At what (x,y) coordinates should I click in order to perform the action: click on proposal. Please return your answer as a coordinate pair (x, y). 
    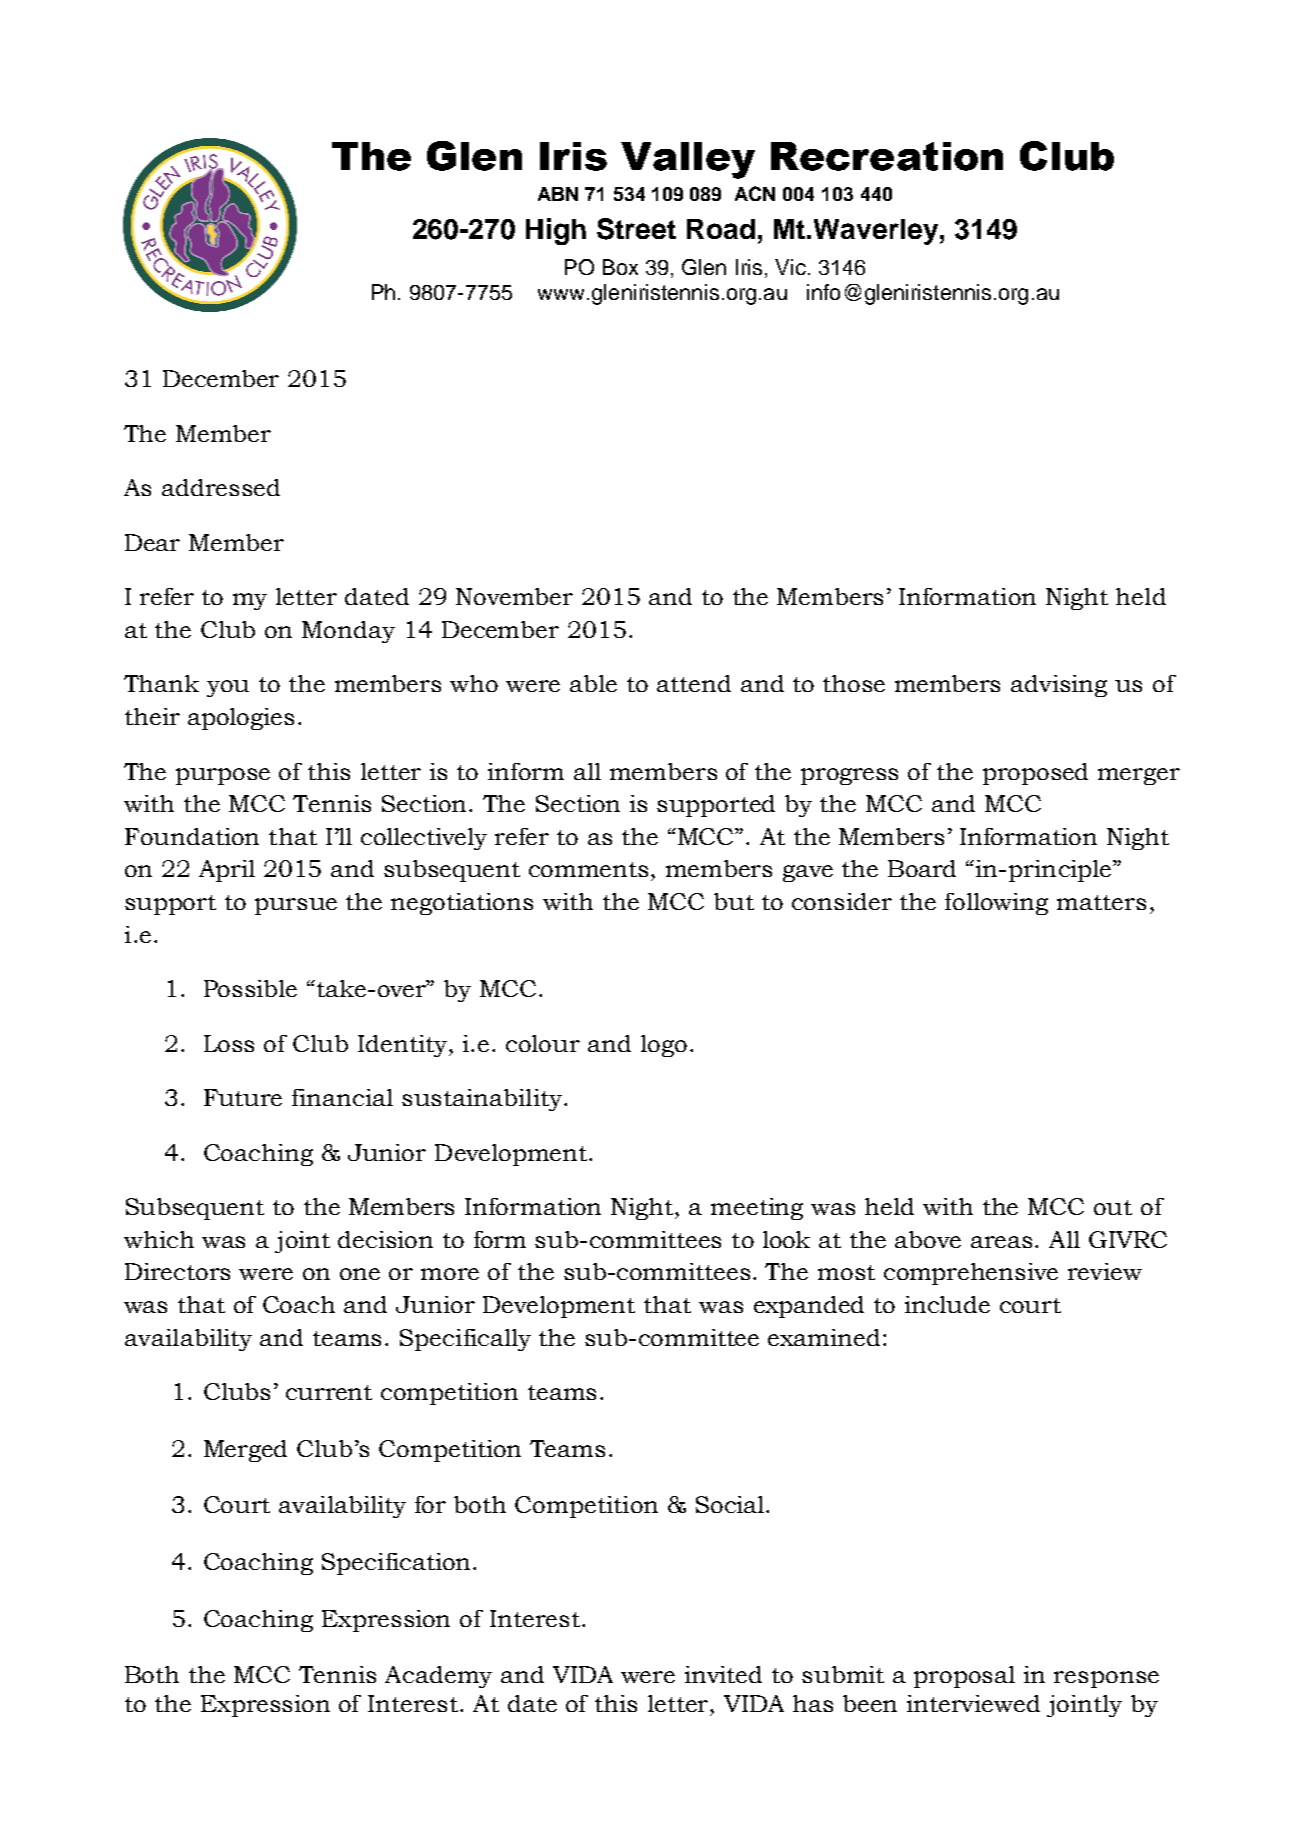
    Looking at the image, I should click on (964, 1677).
